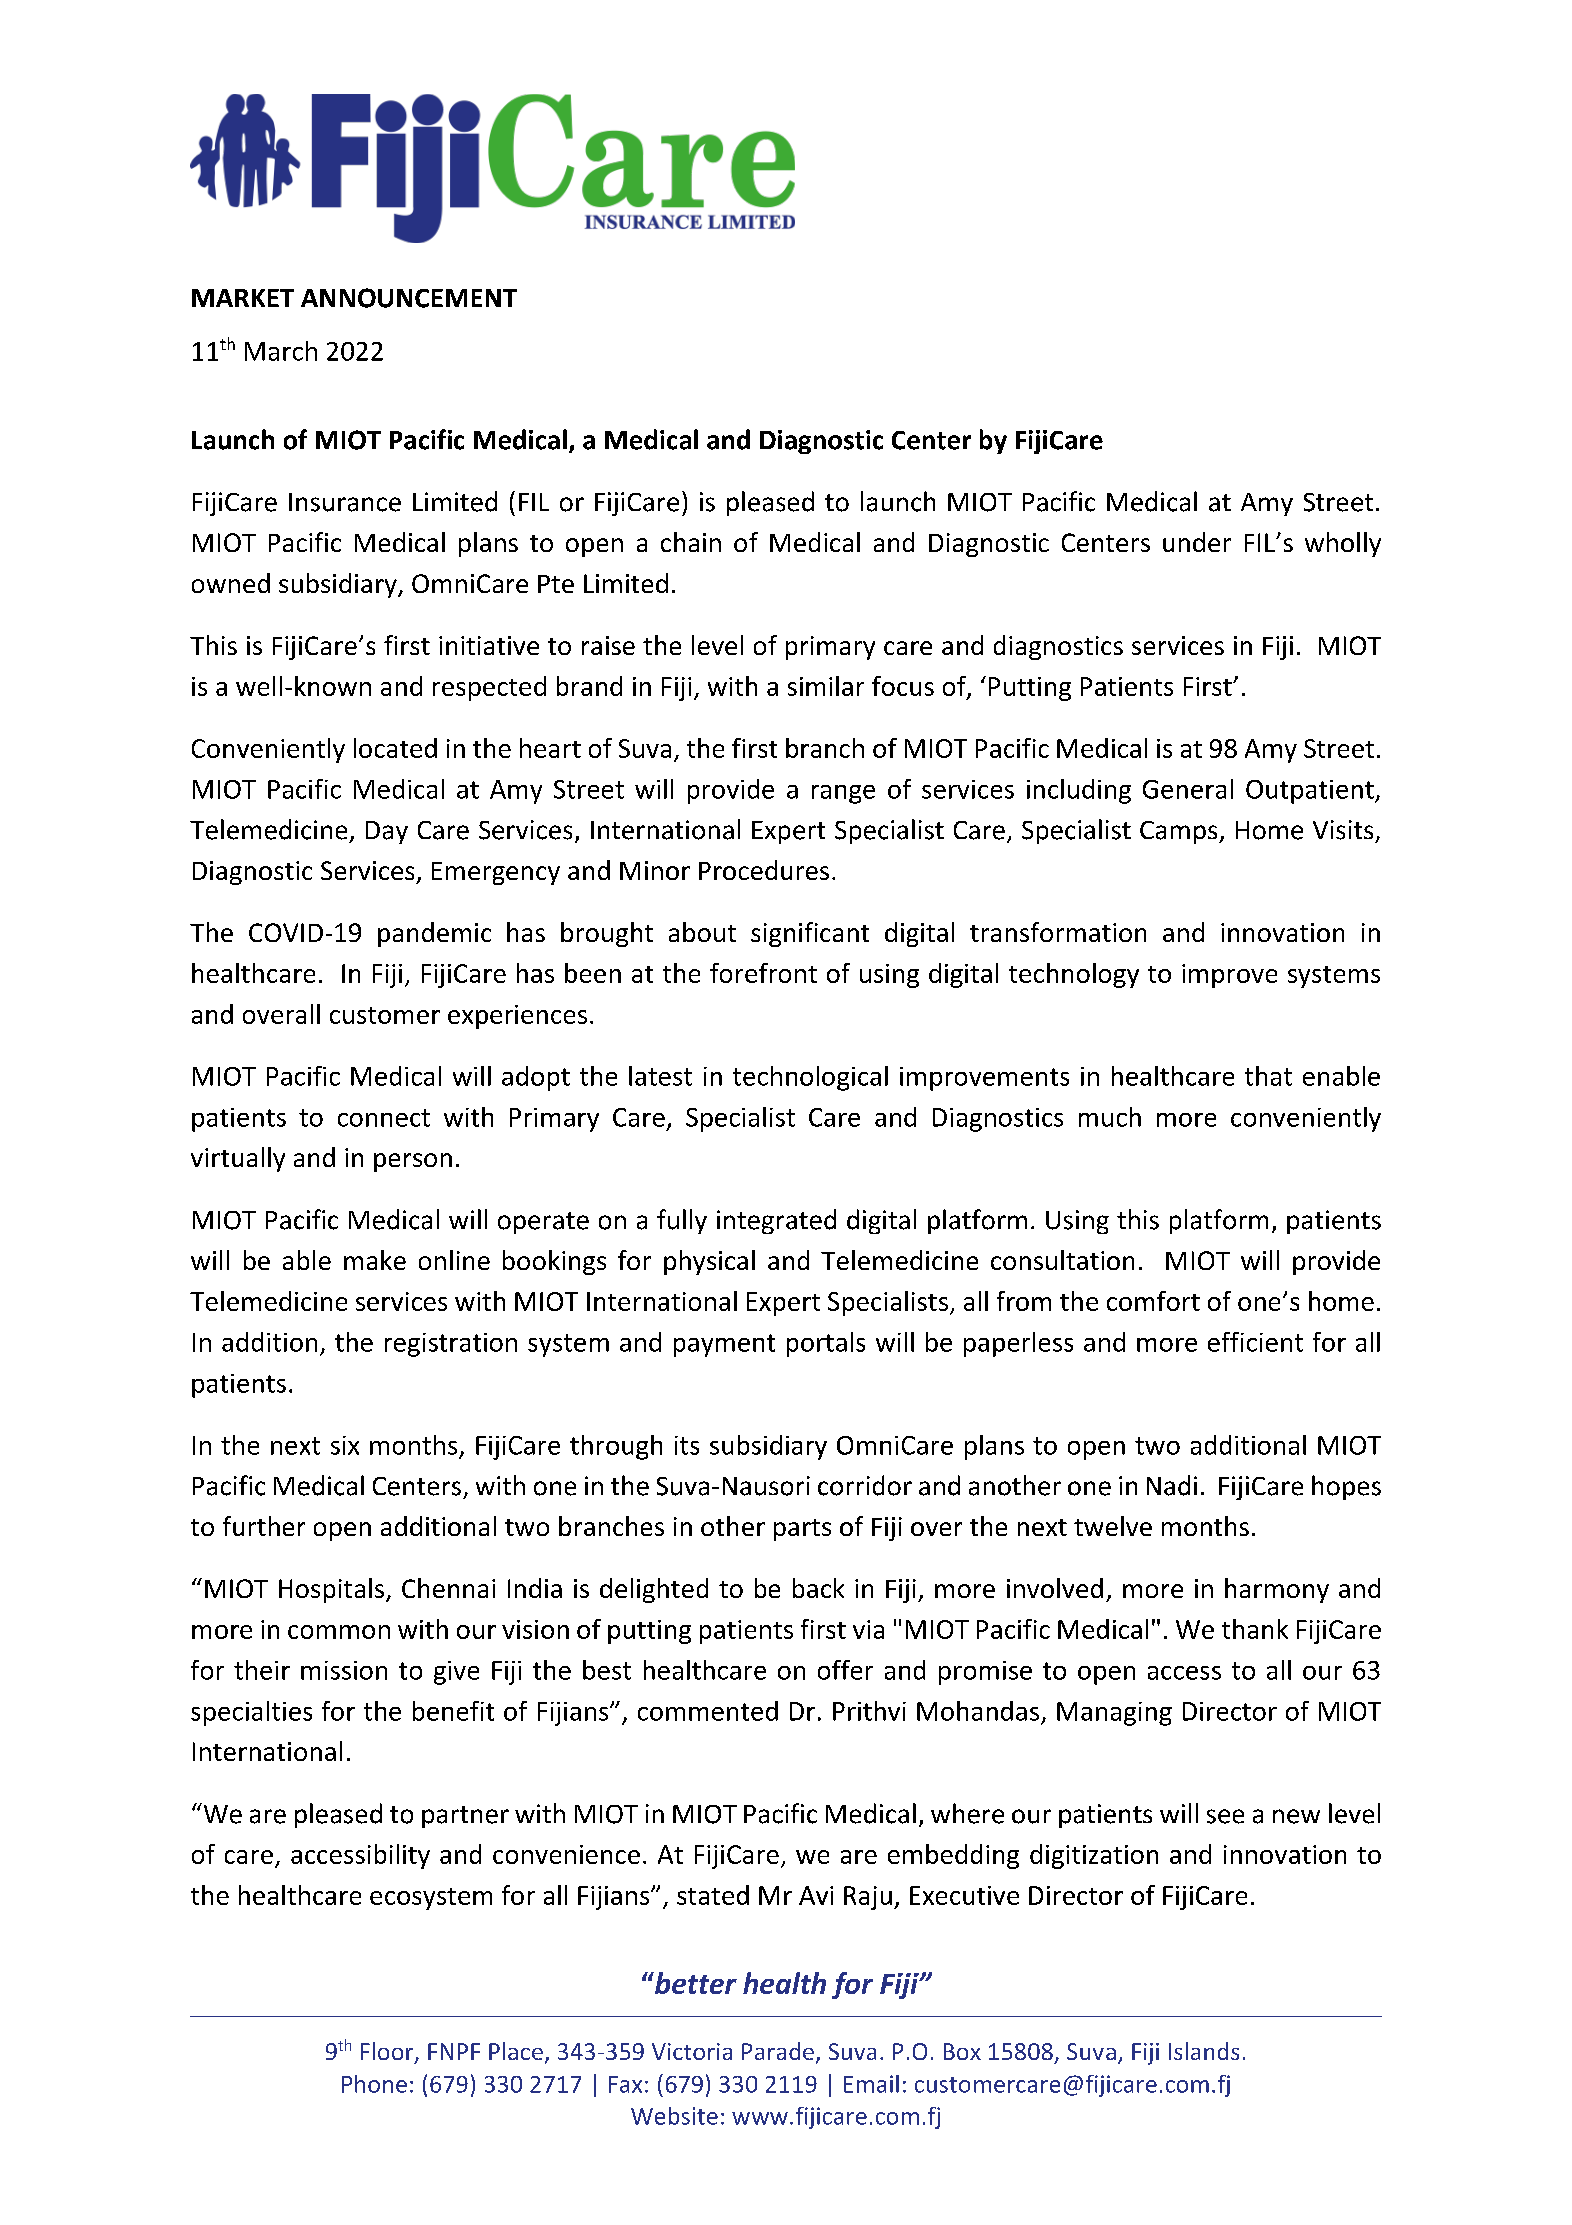 This page has width=1572, height=2225. Describe the element at coordinates (802, 1530) in the page. I see `parts` at that location.
